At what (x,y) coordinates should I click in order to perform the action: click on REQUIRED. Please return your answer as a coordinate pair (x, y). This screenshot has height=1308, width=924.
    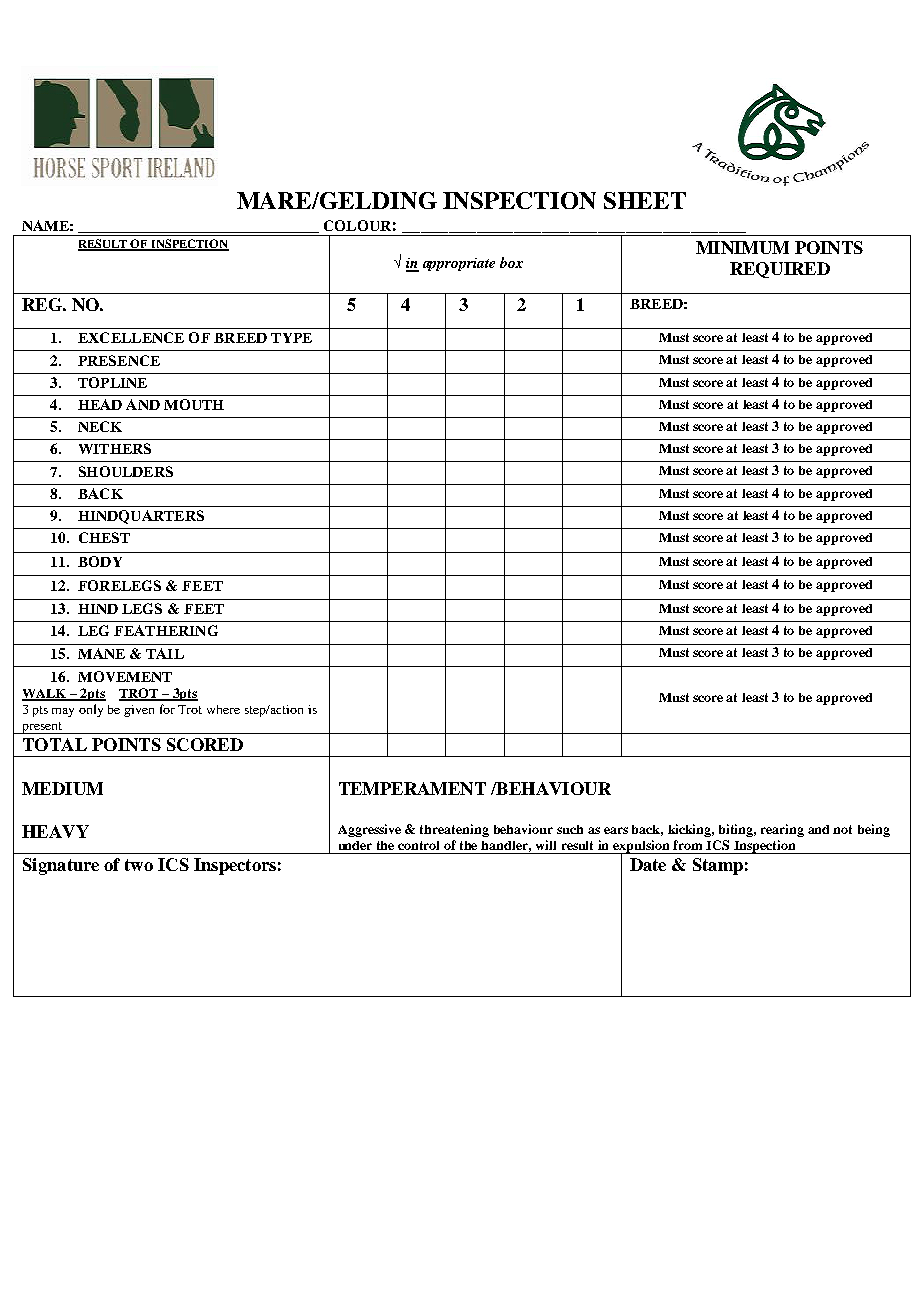
    Looking at the image, I should click on (780, 270).
